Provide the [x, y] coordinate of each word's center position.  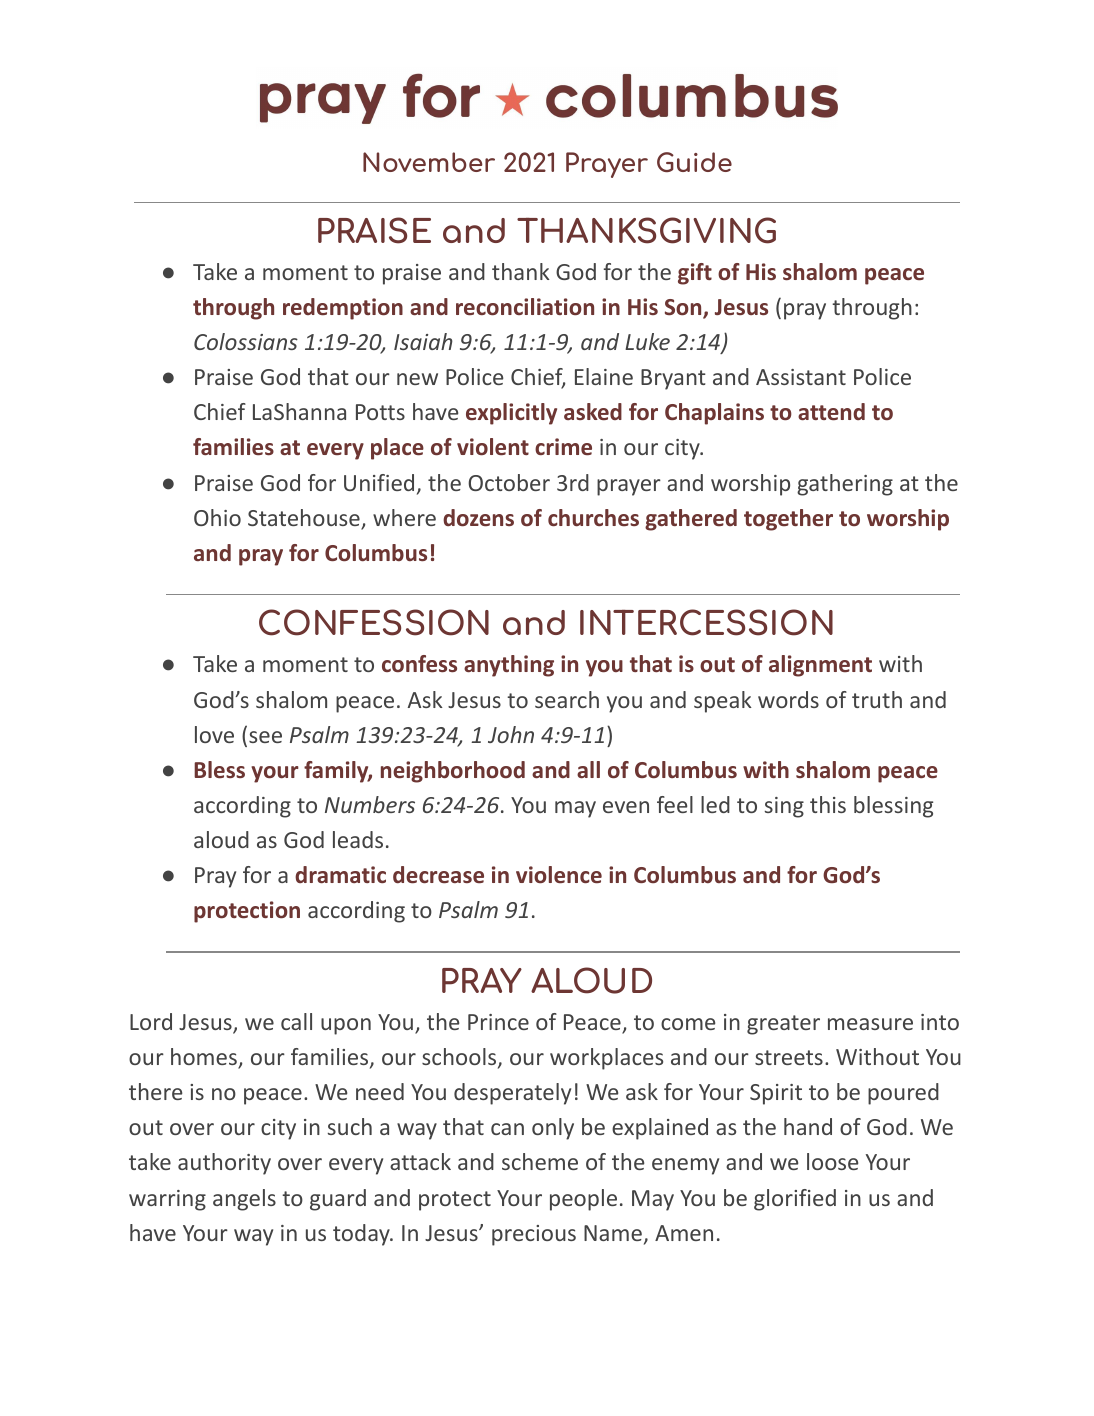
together [788, 520]
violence [559, 875]
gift [695, 274]
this [828, 804]
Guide [694, 162]
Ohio [217, 517]
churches [593, 517]
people [583, 1200]
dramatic [340, 874]
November [429, 162]
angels [244, 1200]
